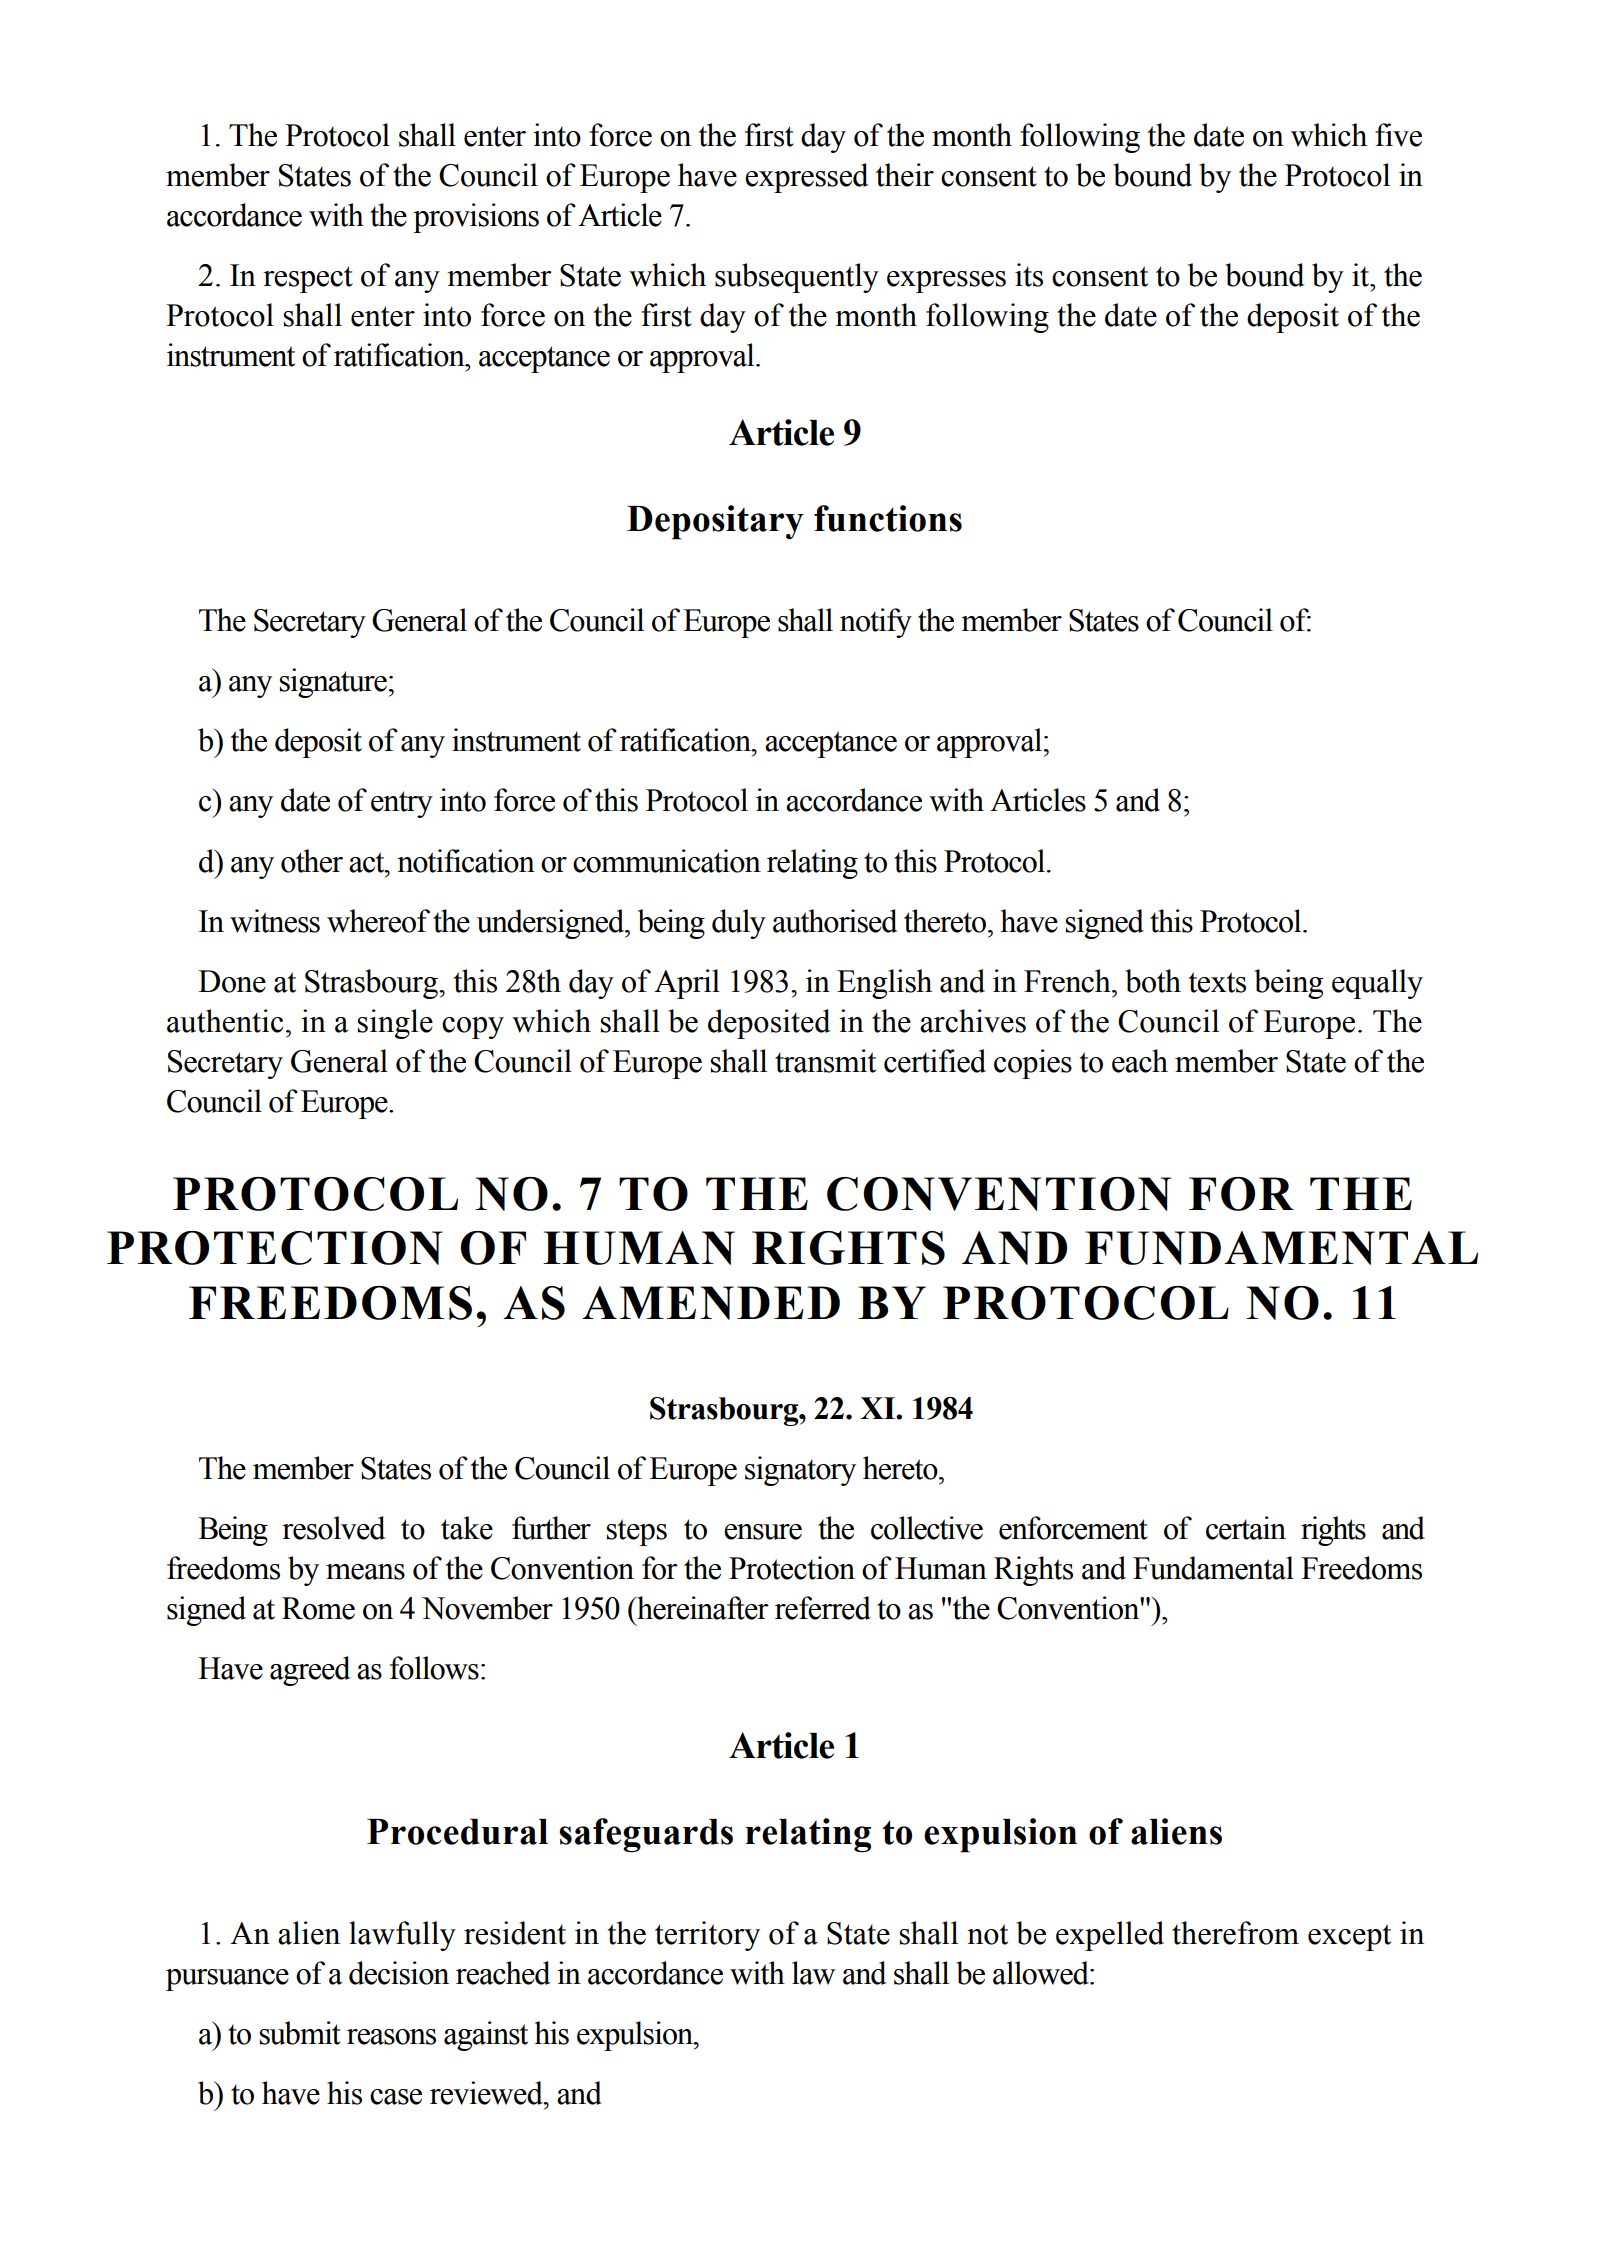 The height and width of the screenshot is (2260, 1600). What do you see at coordinates (476, 218) in the screenshot?
I see `provisions` at bounding box center [476, 218].
